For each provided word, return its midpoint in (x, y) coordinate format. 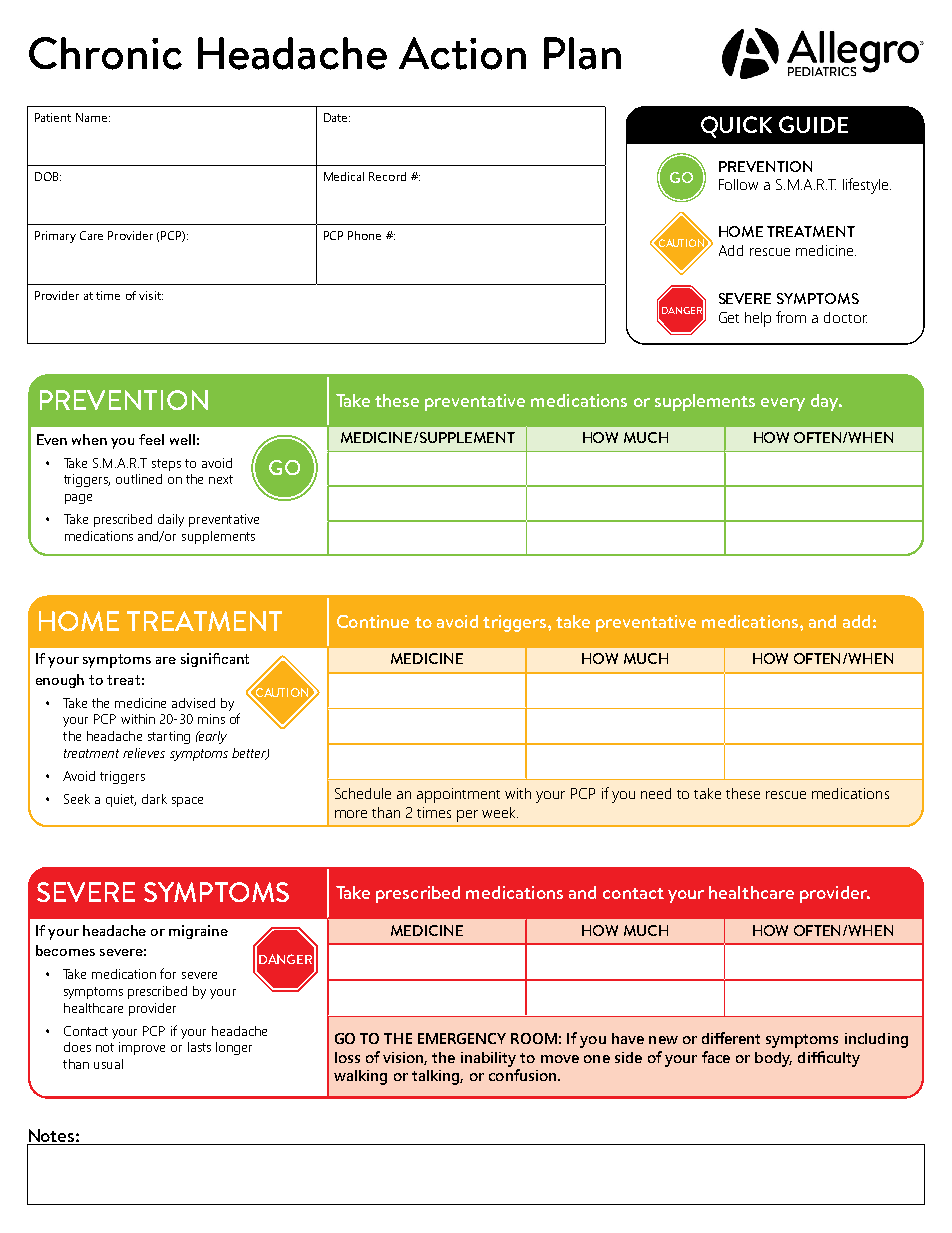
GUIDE (813, 124)
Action (462, 53)
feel (151, 439)
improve (142, 1048)
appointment (458, 795)
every (783, 404)
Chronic (105, 53)
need (656, 793)
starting (169, 737)
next (221, 479)
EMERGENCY (462, 1038)
